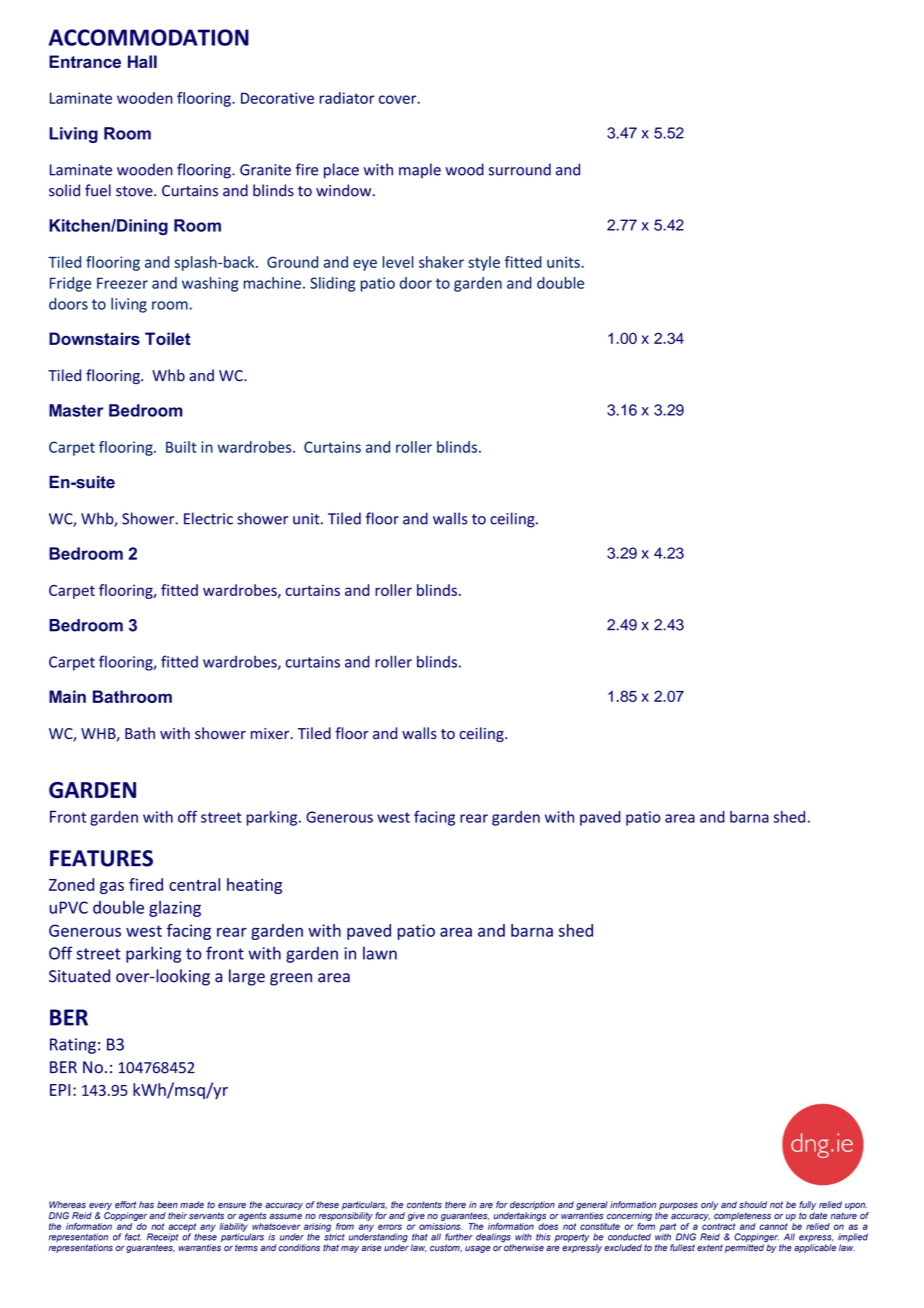 This document has width=924, height=1308. What do you see at coordinates (146, 1205) in the document?
I see `has` at bounding box center [146, 1205].
